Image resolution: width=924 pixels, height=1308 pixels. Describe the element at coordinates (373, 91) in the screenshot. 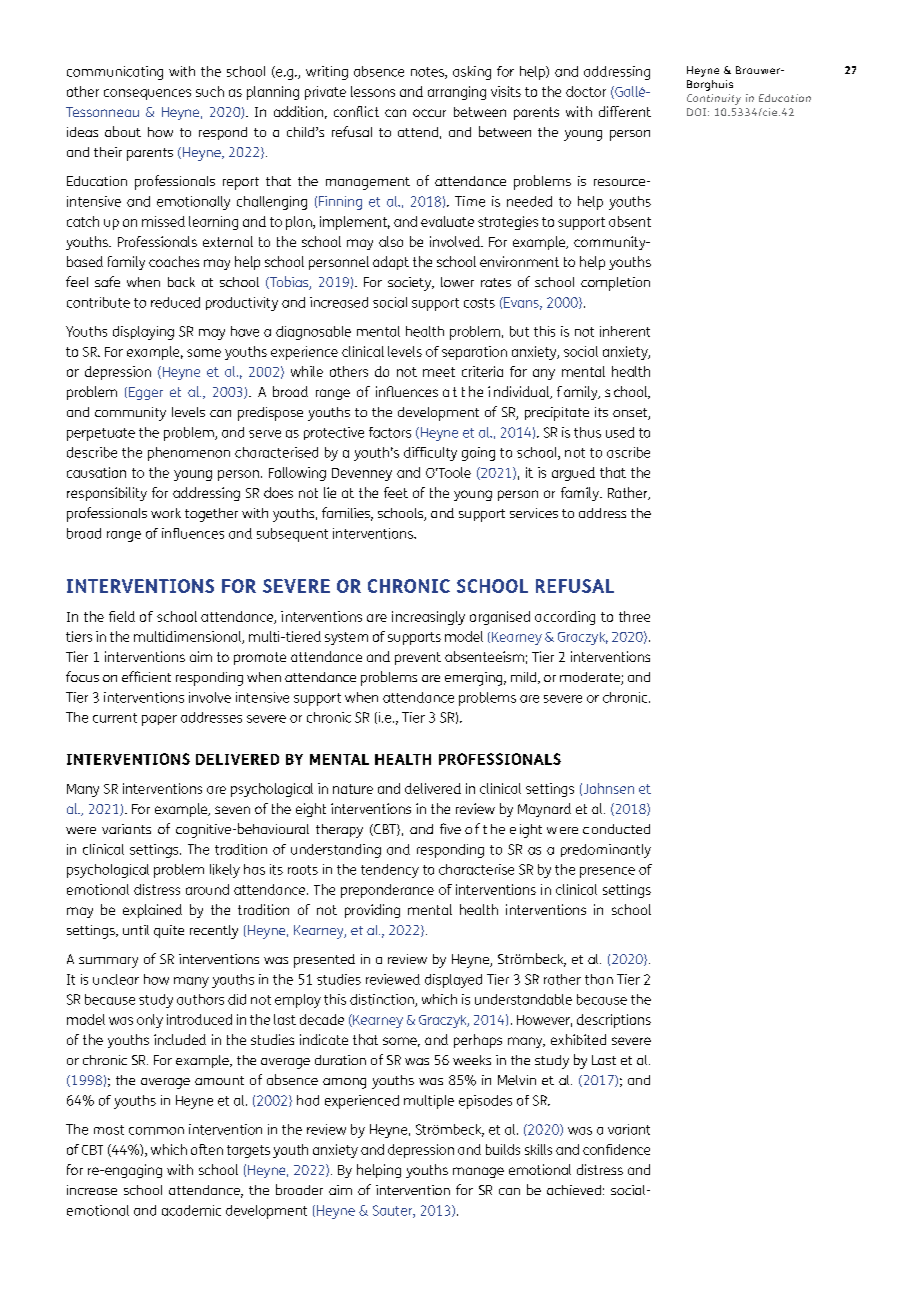

I see `lessons` at that location.
